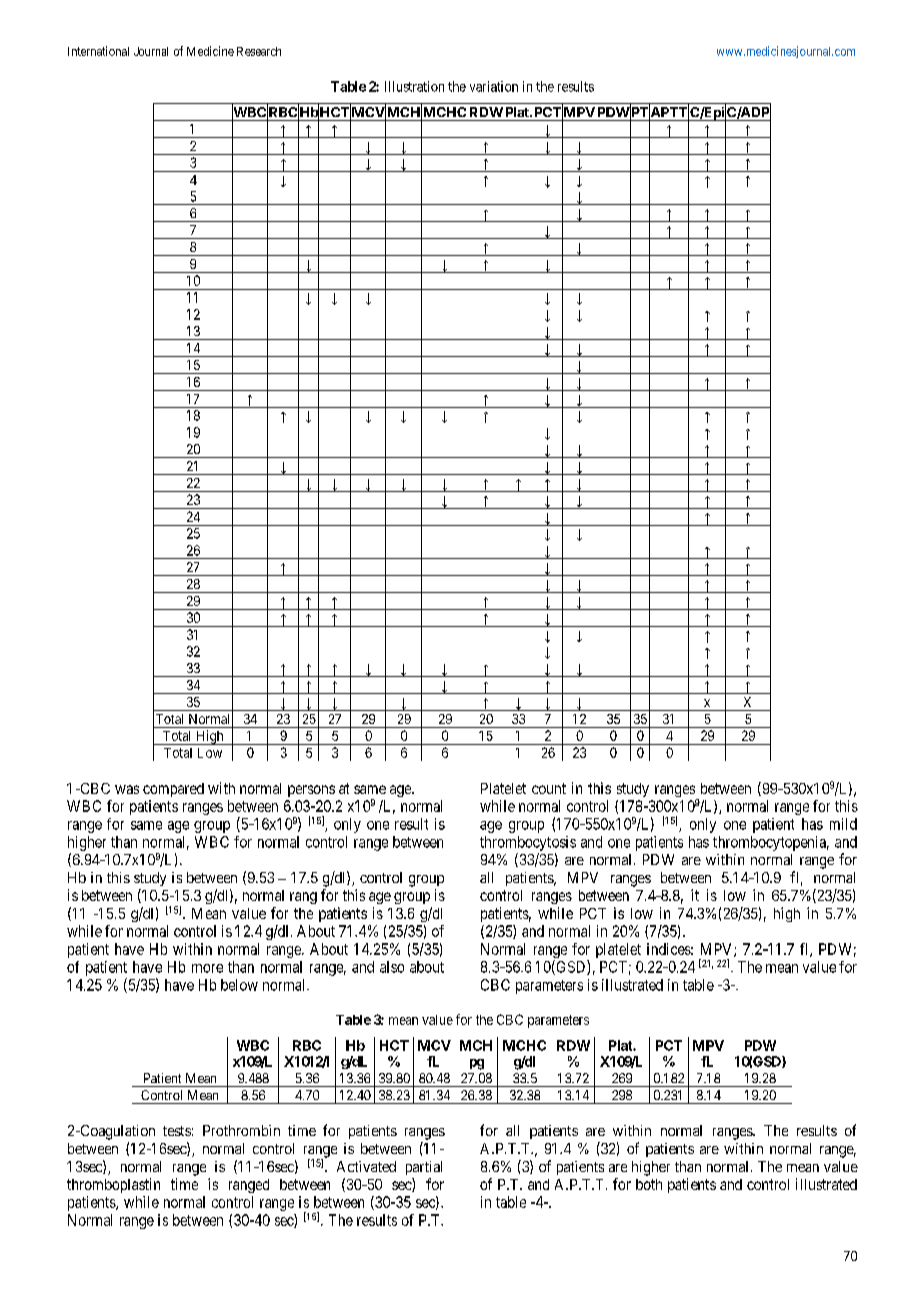 The width and height of the document is (924, 1308). What do you see at coordinates (649, 1184) in the document?
I see `both` at bounding box center [649, 1184].
